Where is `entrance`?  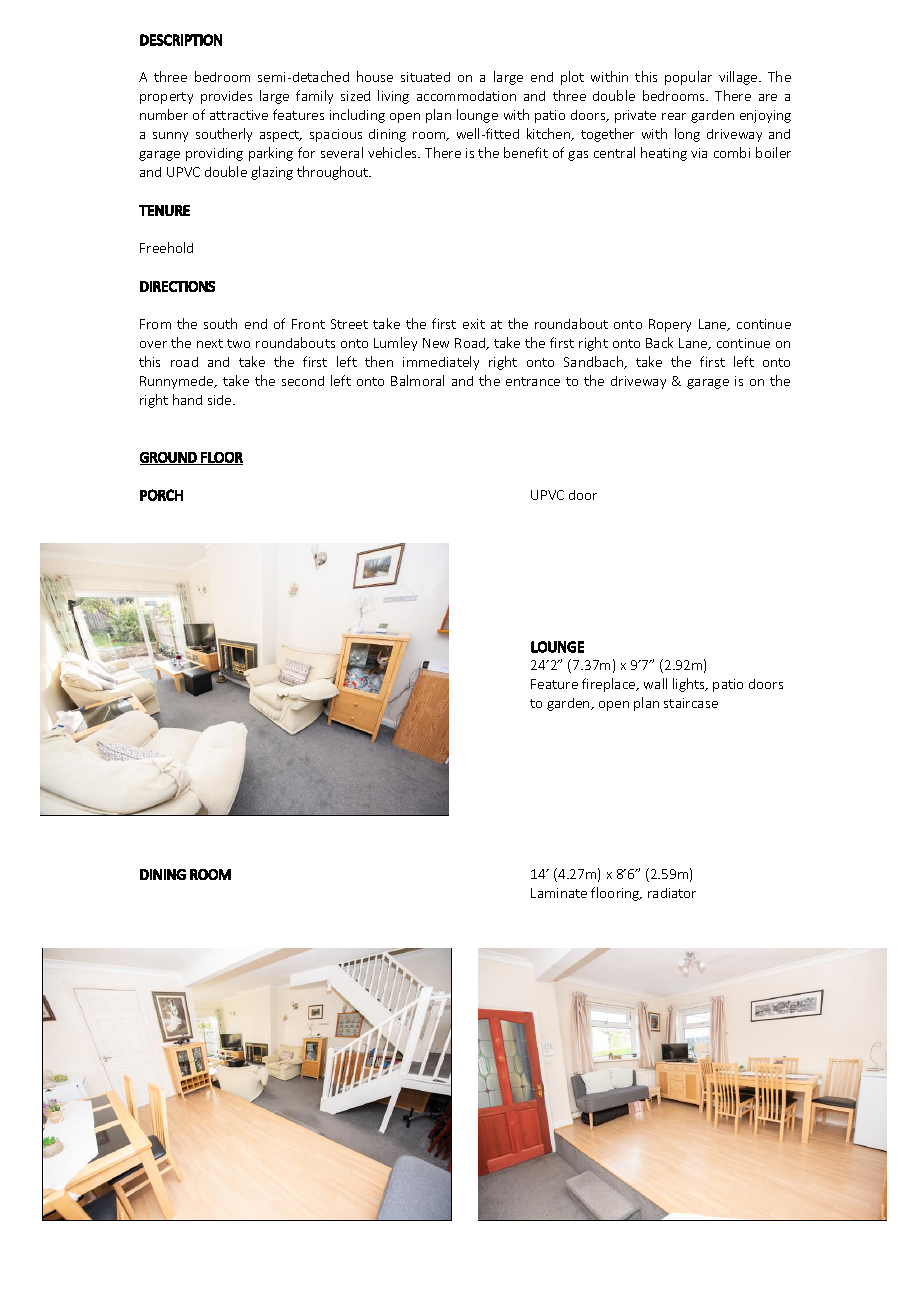
entrance is located at coordinates (533, 381).
